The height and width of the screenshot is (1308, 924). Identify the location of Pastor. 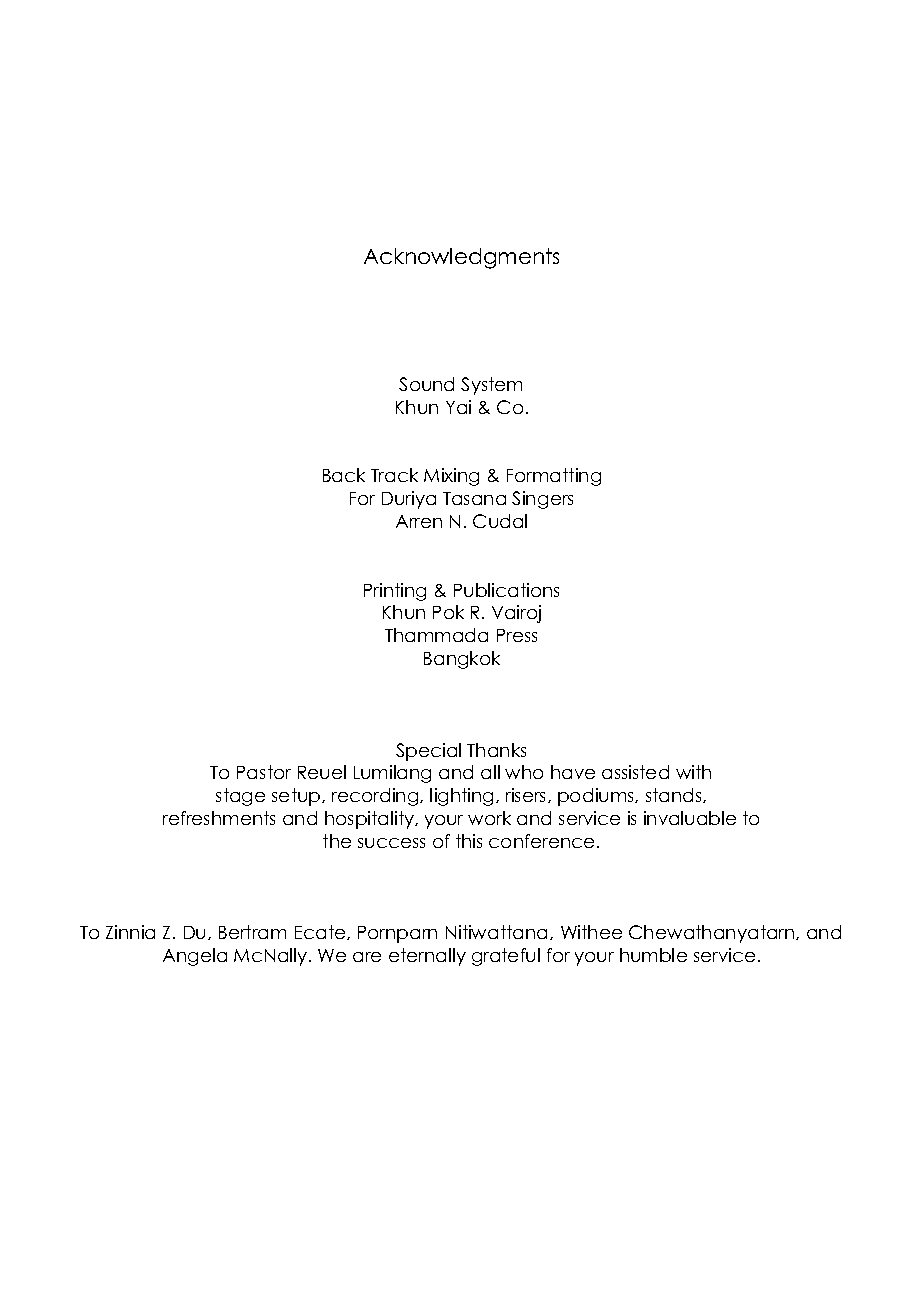
(264, 772).
